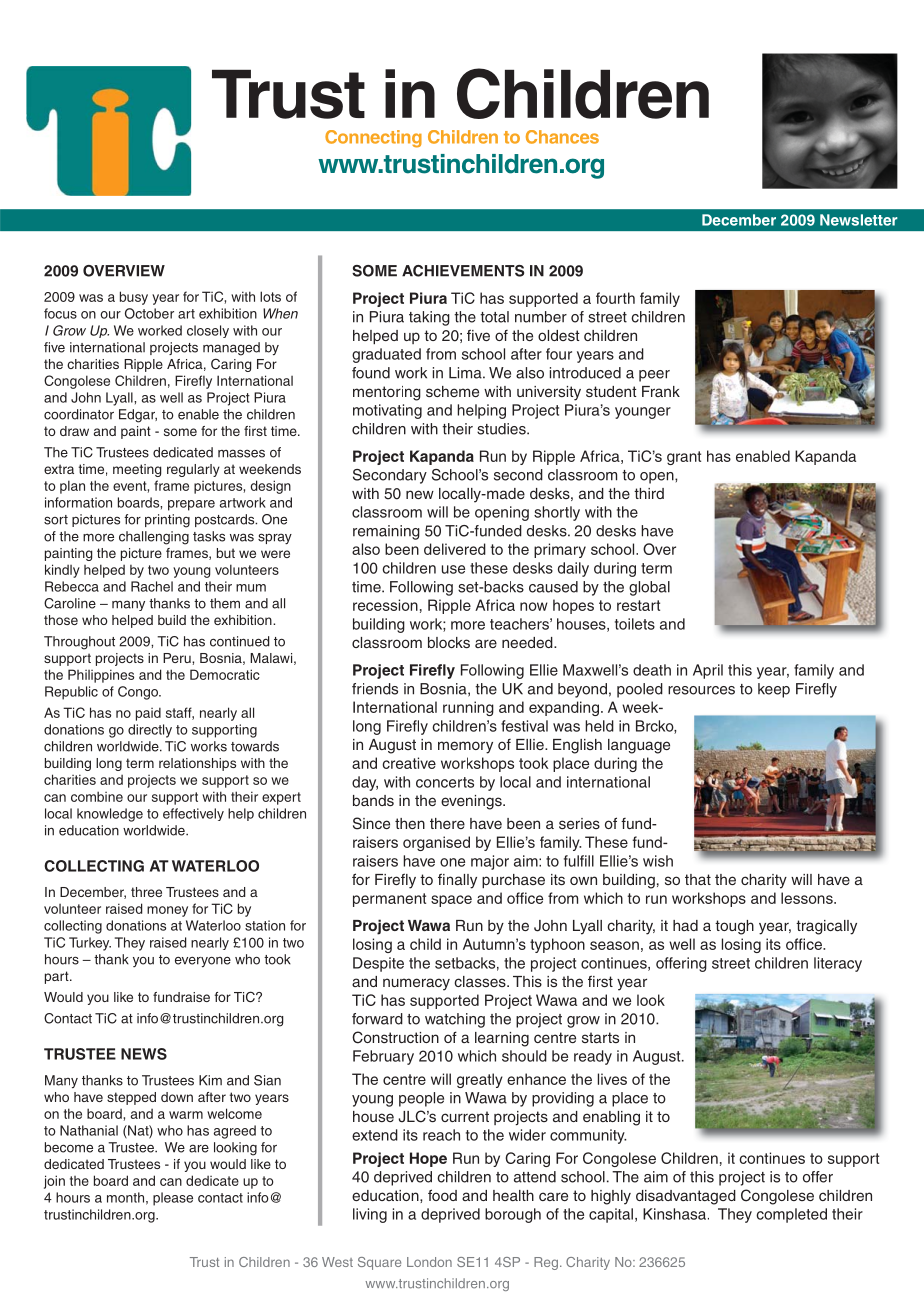 This document has height=1308, width=924. What do you see at coordinates (173, 1199) in the document?
I see `please` at bounding box center [173, 1199].
